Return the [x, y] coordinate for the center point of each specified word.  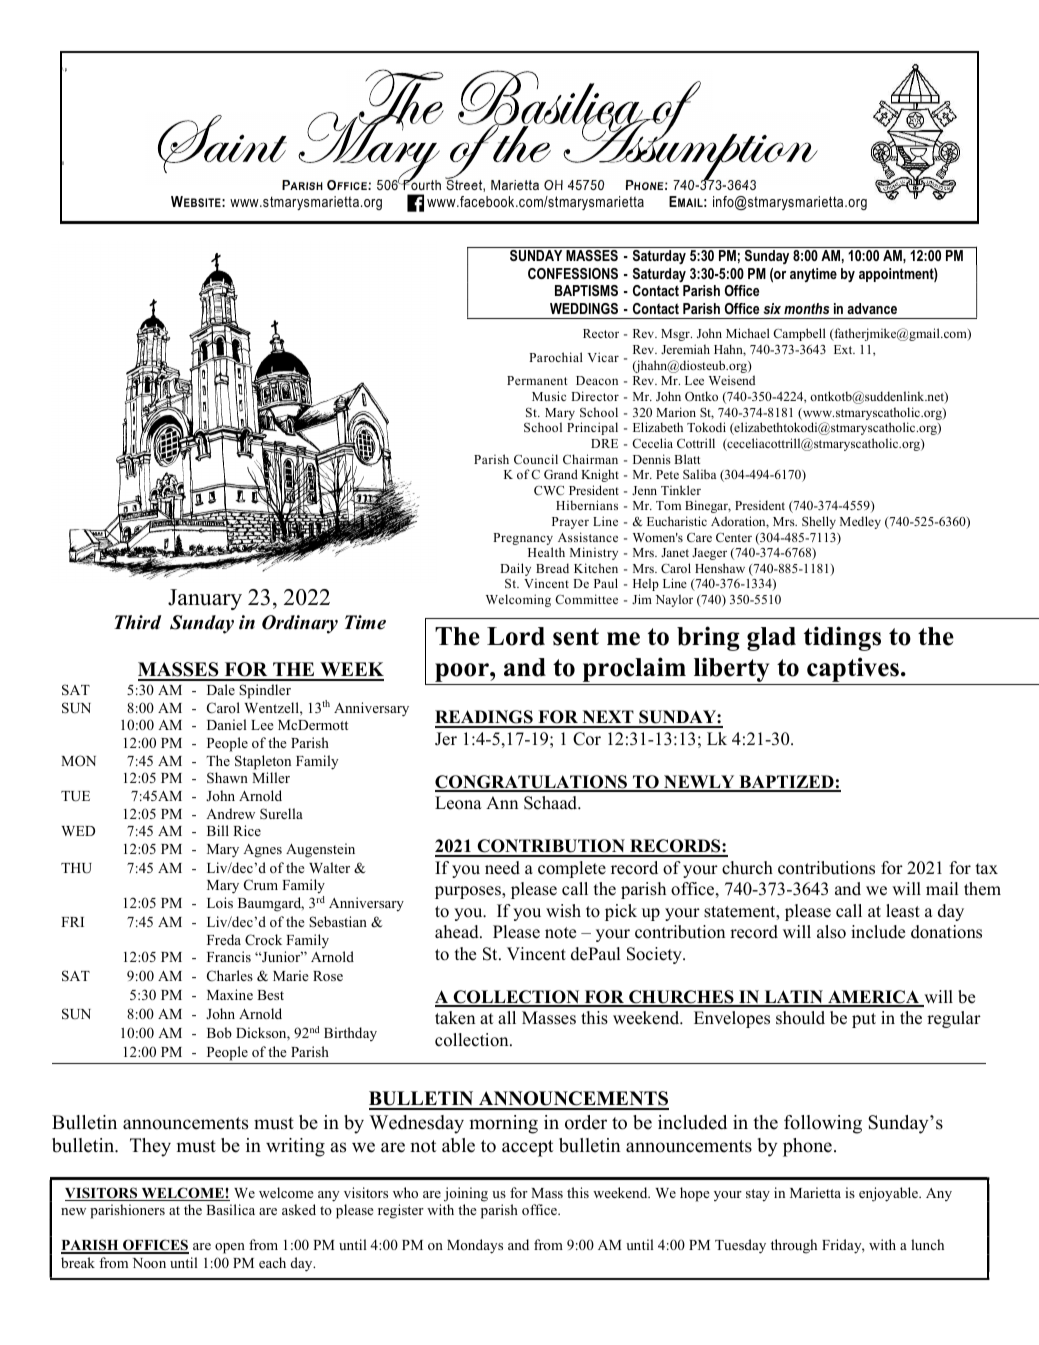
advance [872, 308]
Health [546, 552]
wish [563, 911]
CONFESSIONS [573, 273]
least [903, 911]
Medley [860, 522]
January [205, 599]
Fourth [421, 183]
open [230, 1248]
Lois [220, 902]
